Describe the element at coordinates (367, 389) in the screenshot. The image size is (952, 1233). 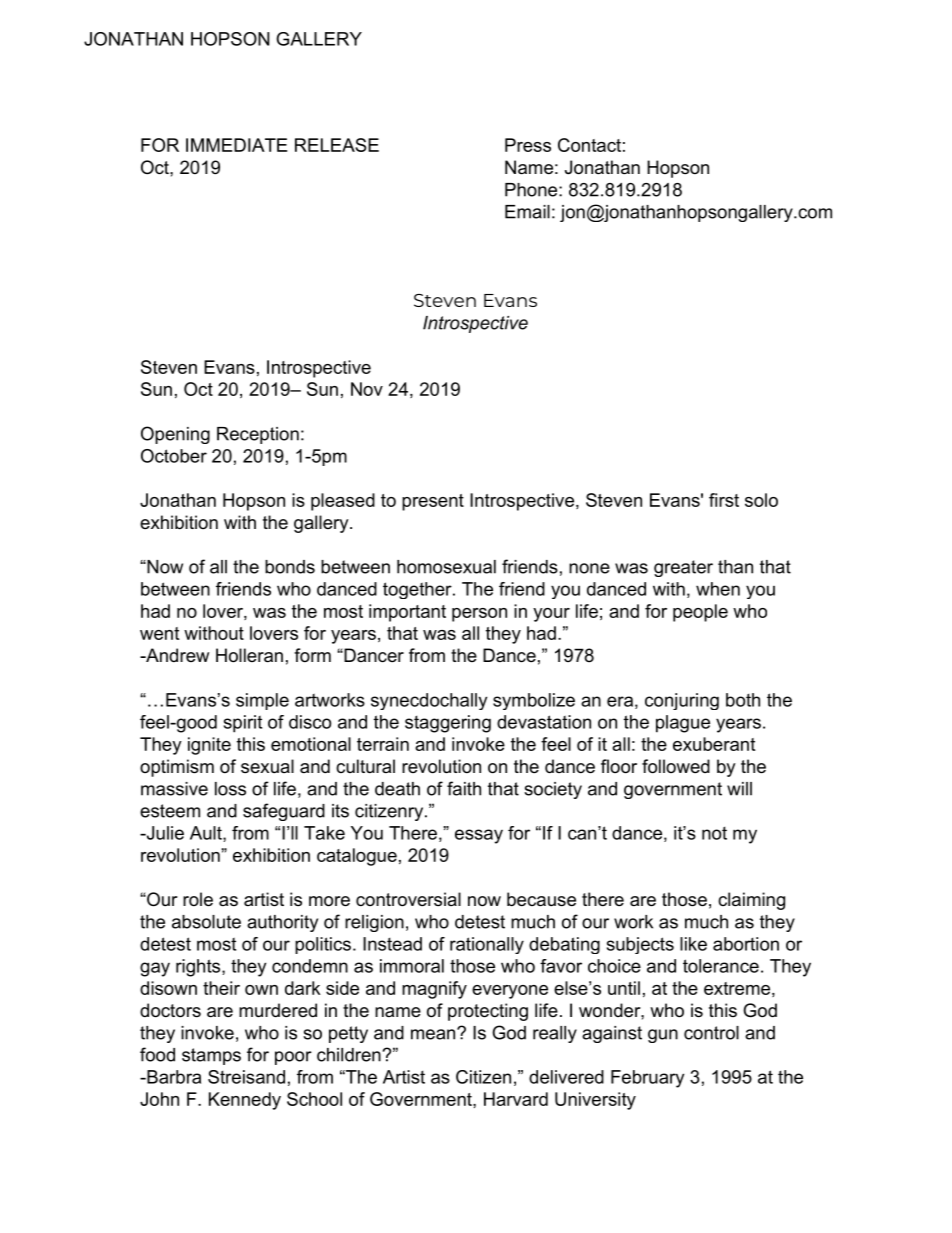
I see `Nov` at that location.
